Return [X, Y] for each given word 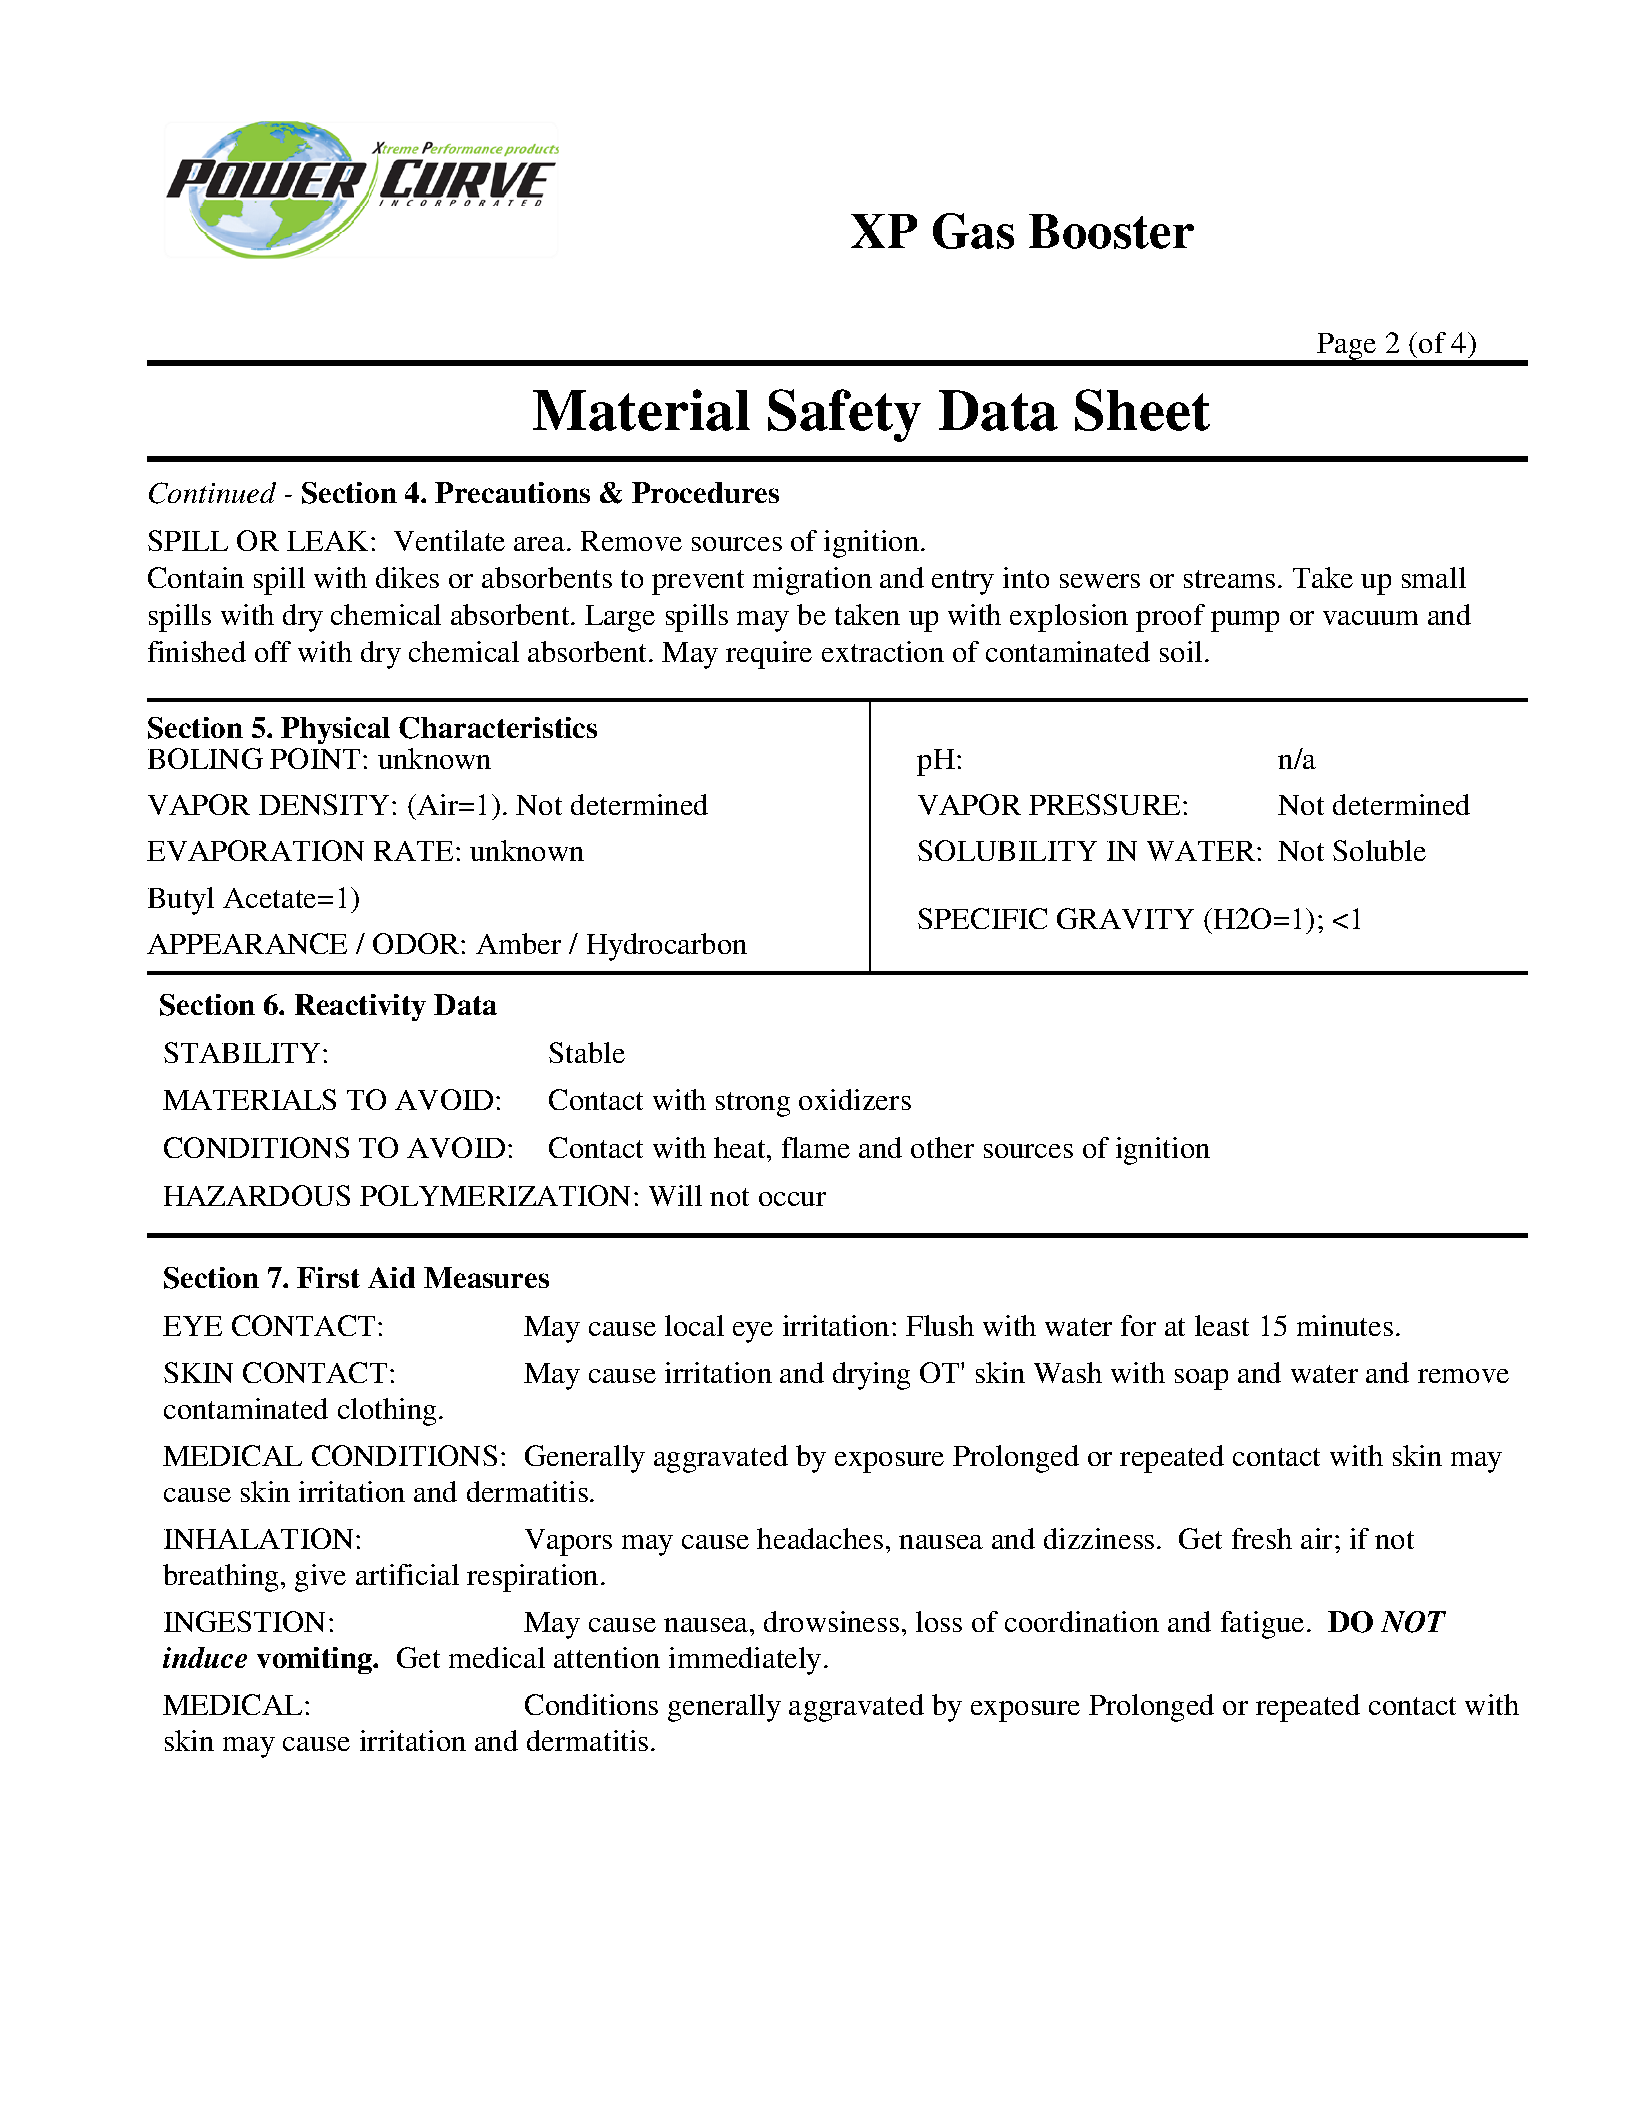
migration [812, 581]
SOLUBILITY [1007, 850]
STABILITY [244, 1052]
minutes [1345, 1325]
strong [753, 1104]
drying [871, 1376]
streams [1229, 579]
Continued [212, 493]
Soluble [1379, 850]
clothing [387, 1412]
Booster [1111, 231]
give [320, 1578]
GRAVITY [1125, 918]
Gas [973, 231]
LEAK [329, 541]
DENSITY [326, 804]
